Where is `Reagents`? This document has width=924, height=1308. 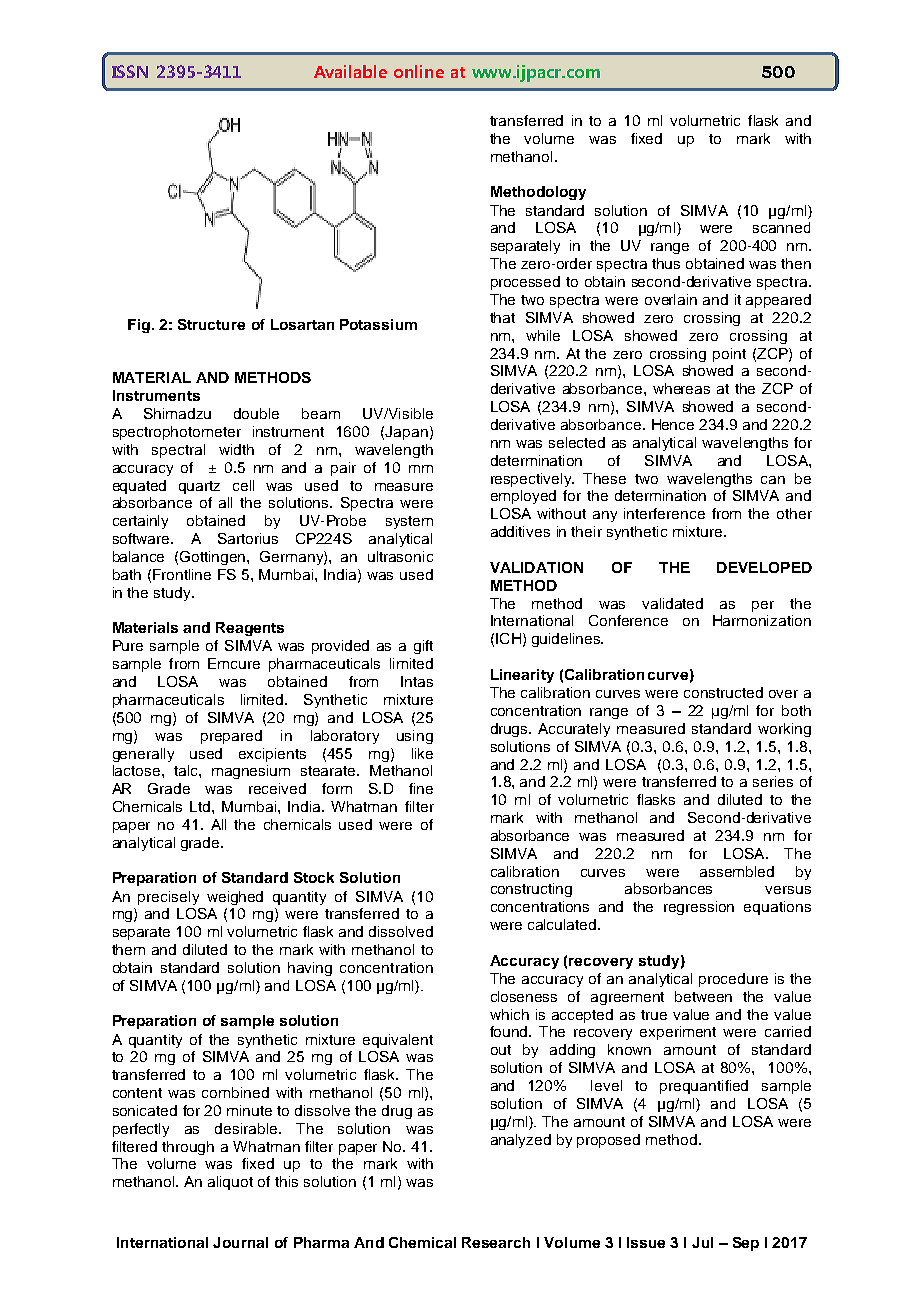 Reagents is located at coordinates (250, 629).
